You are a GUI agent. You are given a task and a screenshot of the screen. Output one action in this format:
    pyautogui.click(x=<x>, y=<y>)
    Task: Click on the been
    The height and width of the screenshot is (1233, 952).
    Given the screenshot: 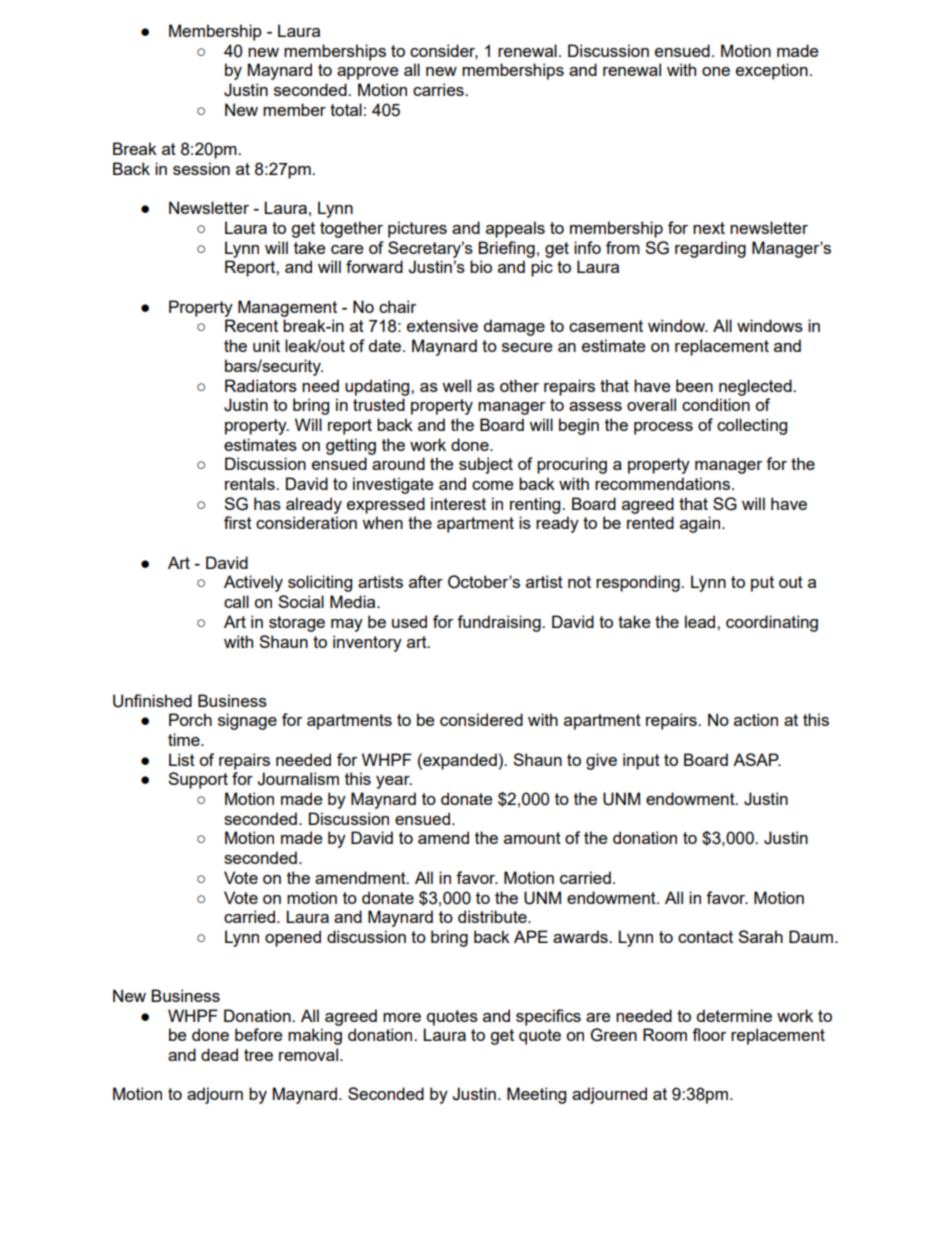 What is the action you would take?
    pyautogui.click(x=694, y=385)
